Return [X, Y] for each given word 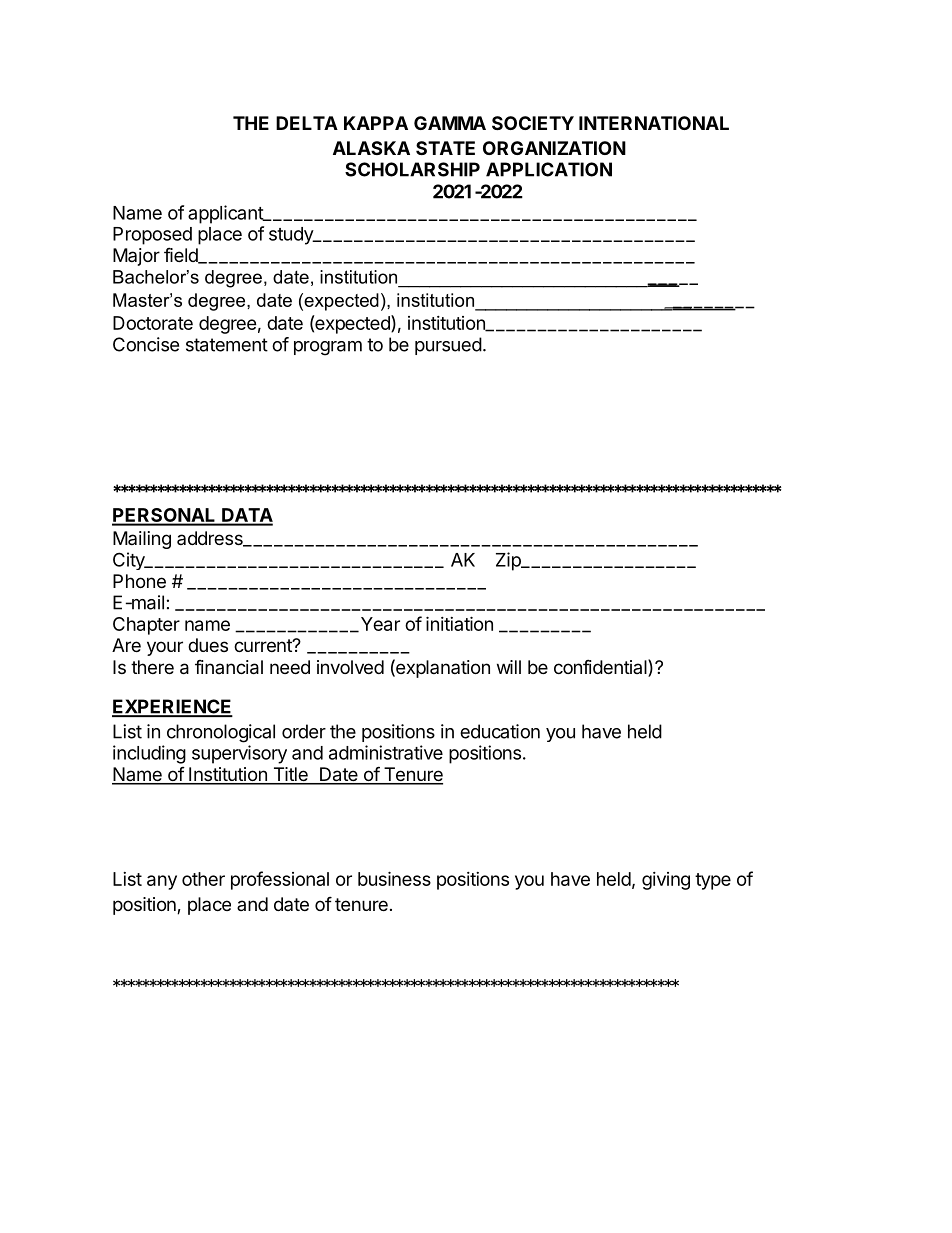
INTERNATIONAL [654, 123]
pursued [448, 346]
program [328, 348]
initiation [459, 623]
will [509, 667]
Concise [146, 344]
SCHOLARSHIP [412, 169]
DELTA [307, 123]
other [203, 879]
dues [208, 645]
